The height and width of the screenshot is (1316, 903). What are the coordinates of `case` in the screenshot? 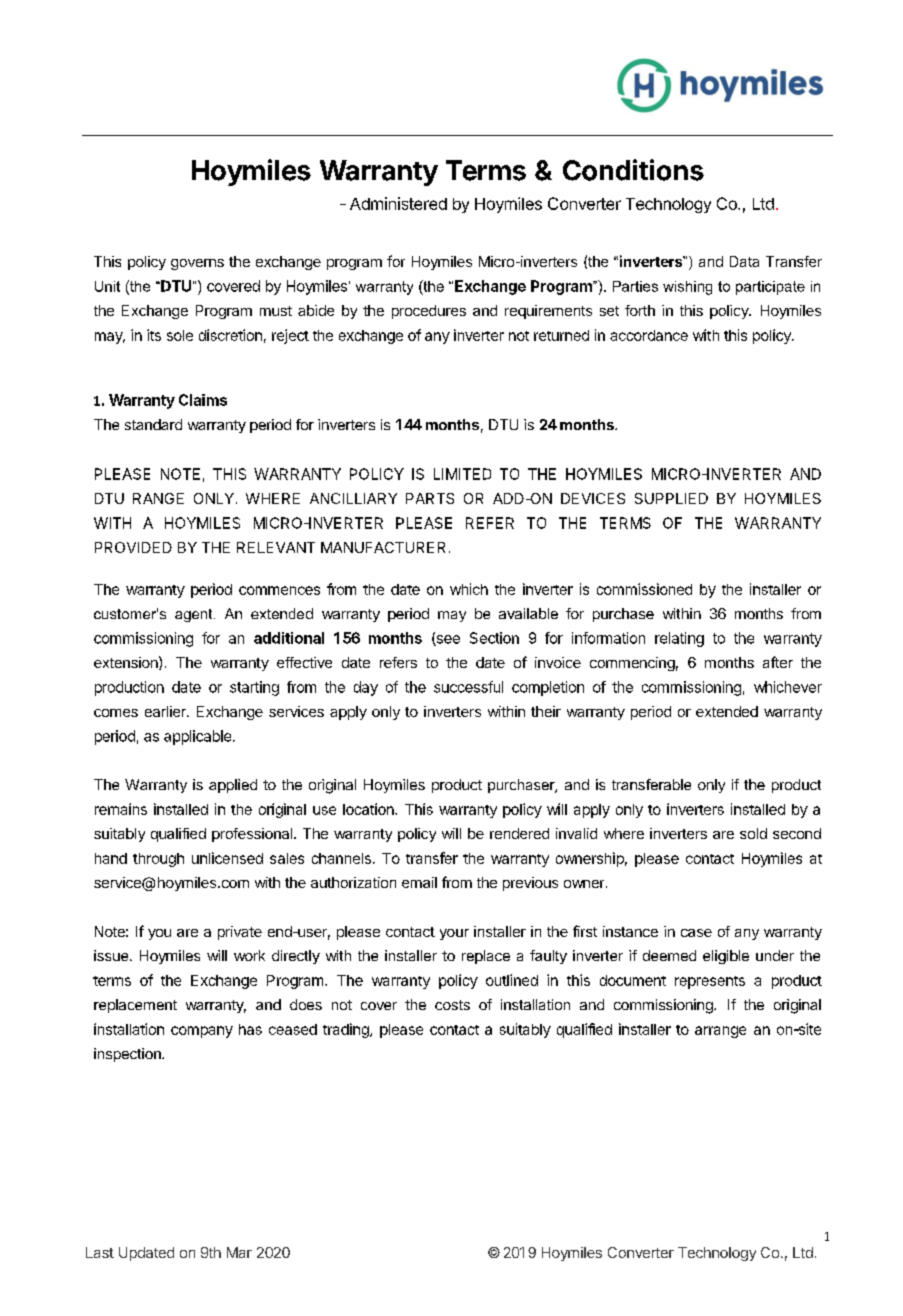 It's located at (696, 933).
